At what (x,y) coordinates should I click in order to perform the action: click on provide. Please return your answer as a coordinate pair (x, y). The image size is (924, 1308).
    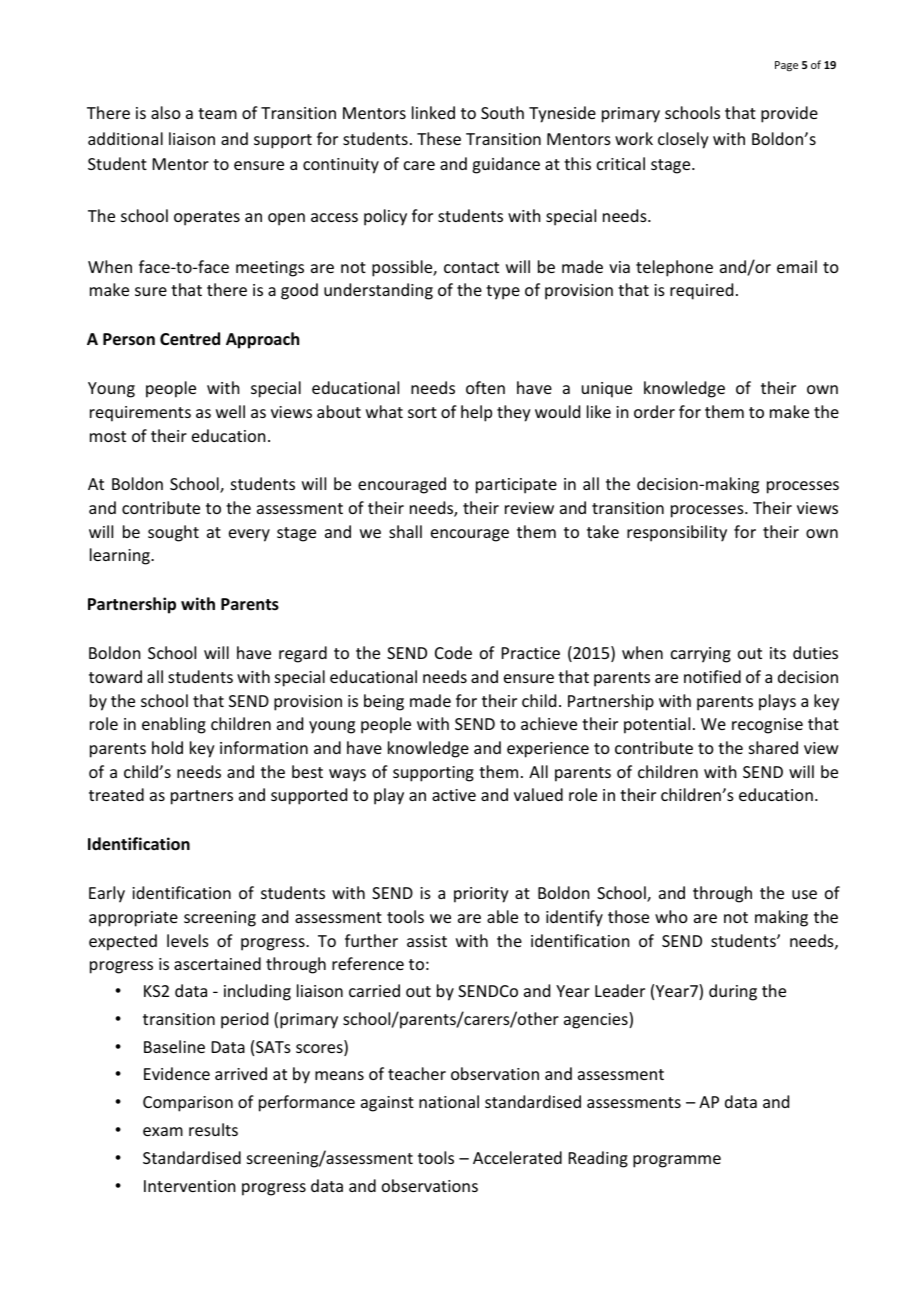
    Looking at the image, I should click on (789, 114).
